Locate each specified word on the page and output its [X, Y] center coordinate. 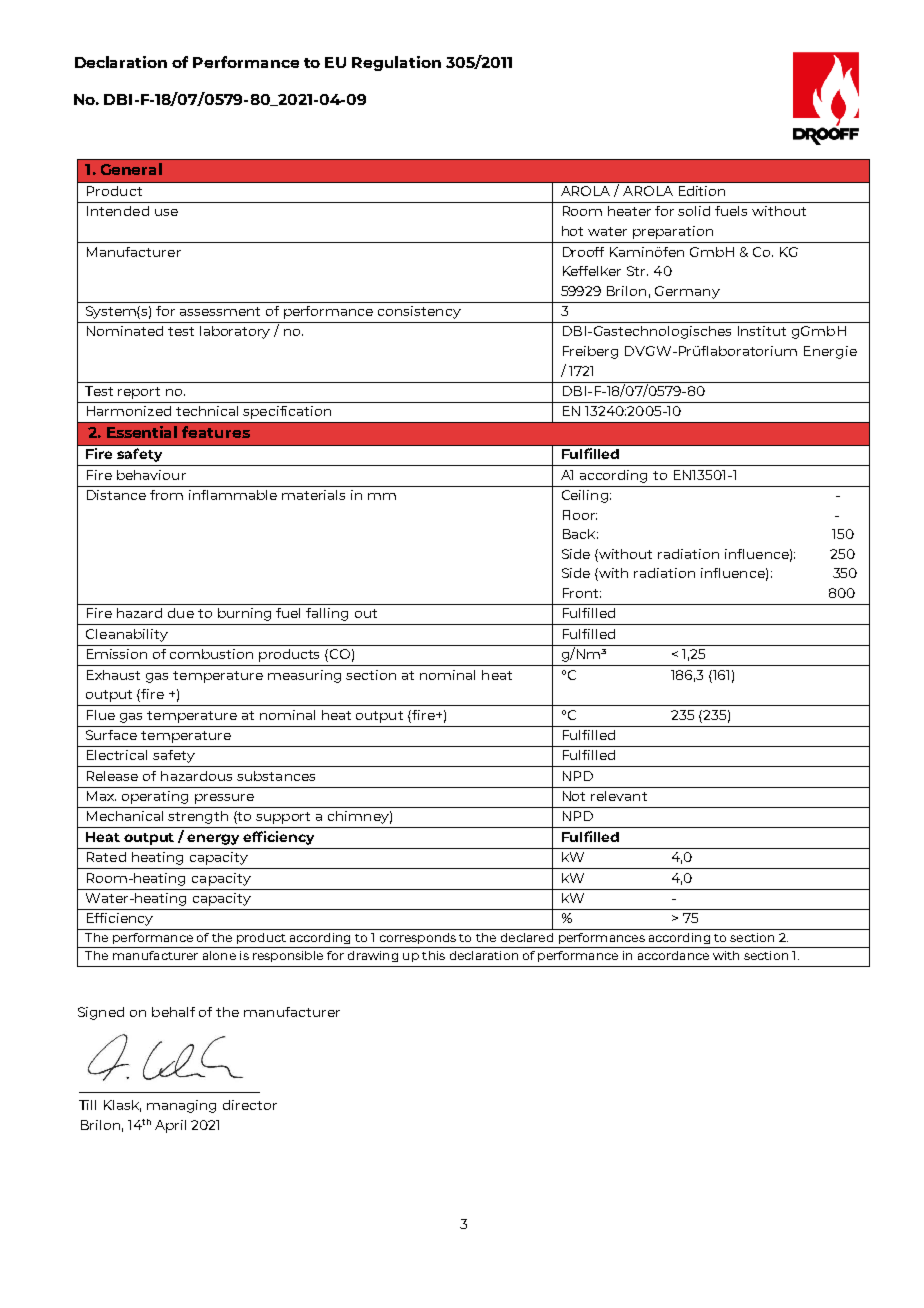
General [131, 169]
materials [313, 495]
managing [181, 1106]
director [250, 1105]
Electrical [117, 755]
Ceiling [585, 496]
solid [694, 211]
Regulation [396, 63]
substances [276, 776]
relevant [619, 796]
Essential [142, 432]
